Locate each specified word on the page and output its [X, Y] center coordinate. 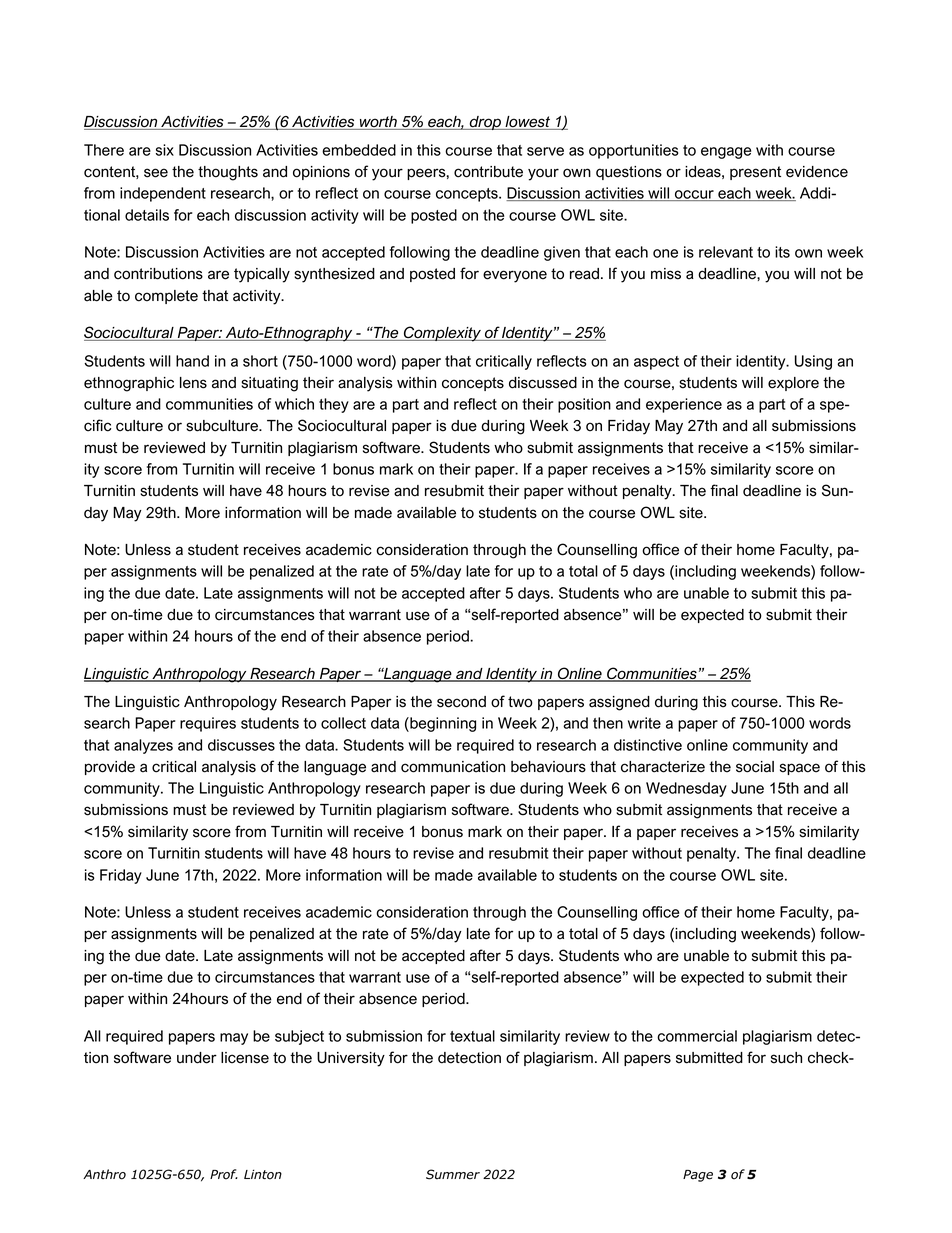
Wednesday [686, 789]
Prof [224, 1174]
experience [684, 405]
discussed [543, 383]
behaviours [548, 767]
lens [193, 383]
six [165, 150]
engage [726, 153]
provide [110, 768]
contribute [488, 172]
